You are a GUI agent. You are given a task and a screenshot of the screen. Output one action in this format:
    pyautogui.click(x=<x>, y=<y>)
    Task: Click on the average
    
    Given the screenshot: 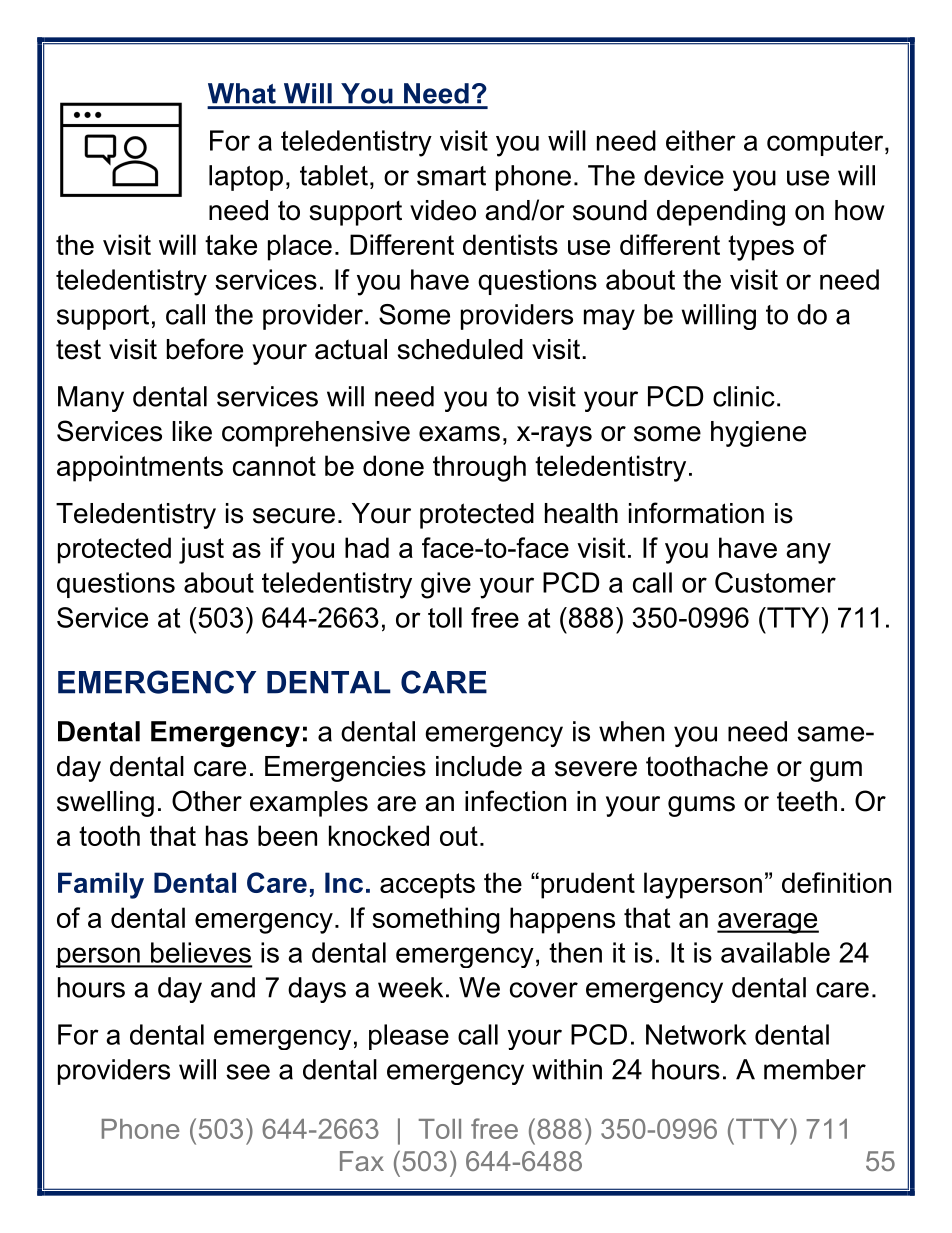 What is the action you would take?
    pyautogui.click(x=768, y=923)
